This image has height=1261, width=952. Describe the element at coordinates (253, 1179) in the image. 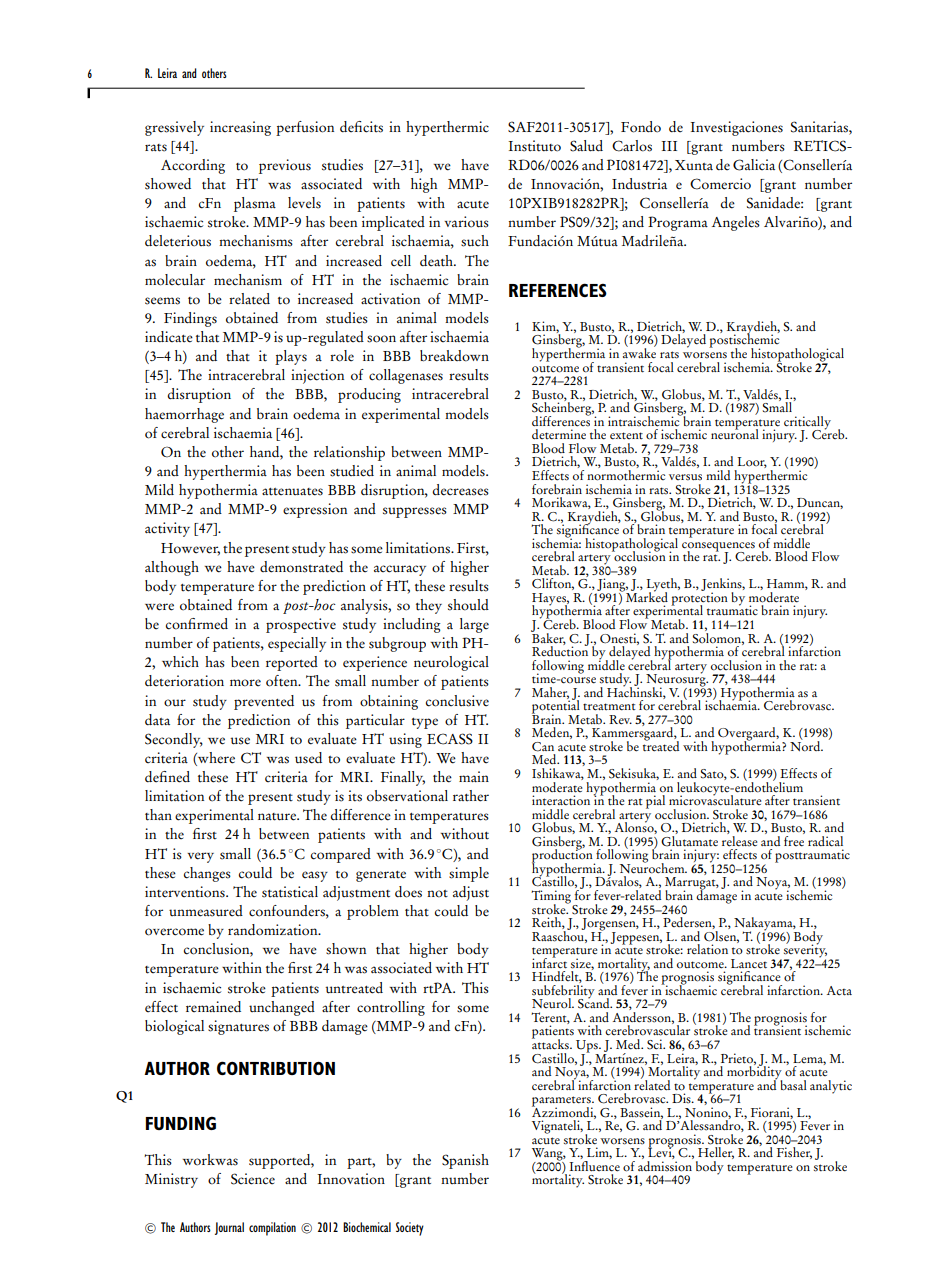

I see `Science` at that location.
